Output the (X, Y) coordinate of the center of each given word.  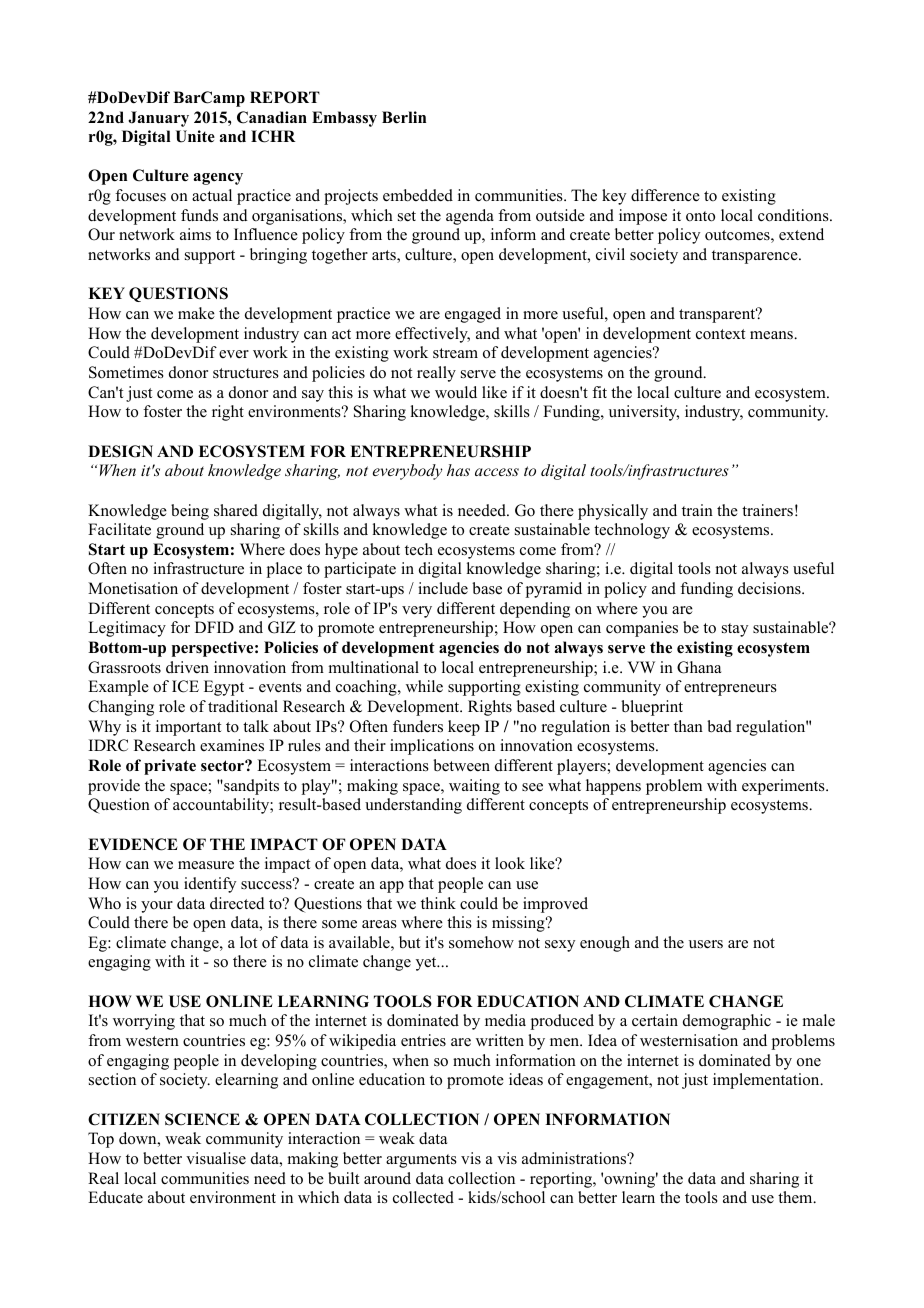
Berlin (404, 117)
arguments (421, 1161)
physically (613, 512)
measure (206, 865)
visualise (216, 1158)
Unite (195, 136)
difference (665, 195)
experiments (784, 787)
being (190, 512)
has (458, 470)
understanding (413, 806)
